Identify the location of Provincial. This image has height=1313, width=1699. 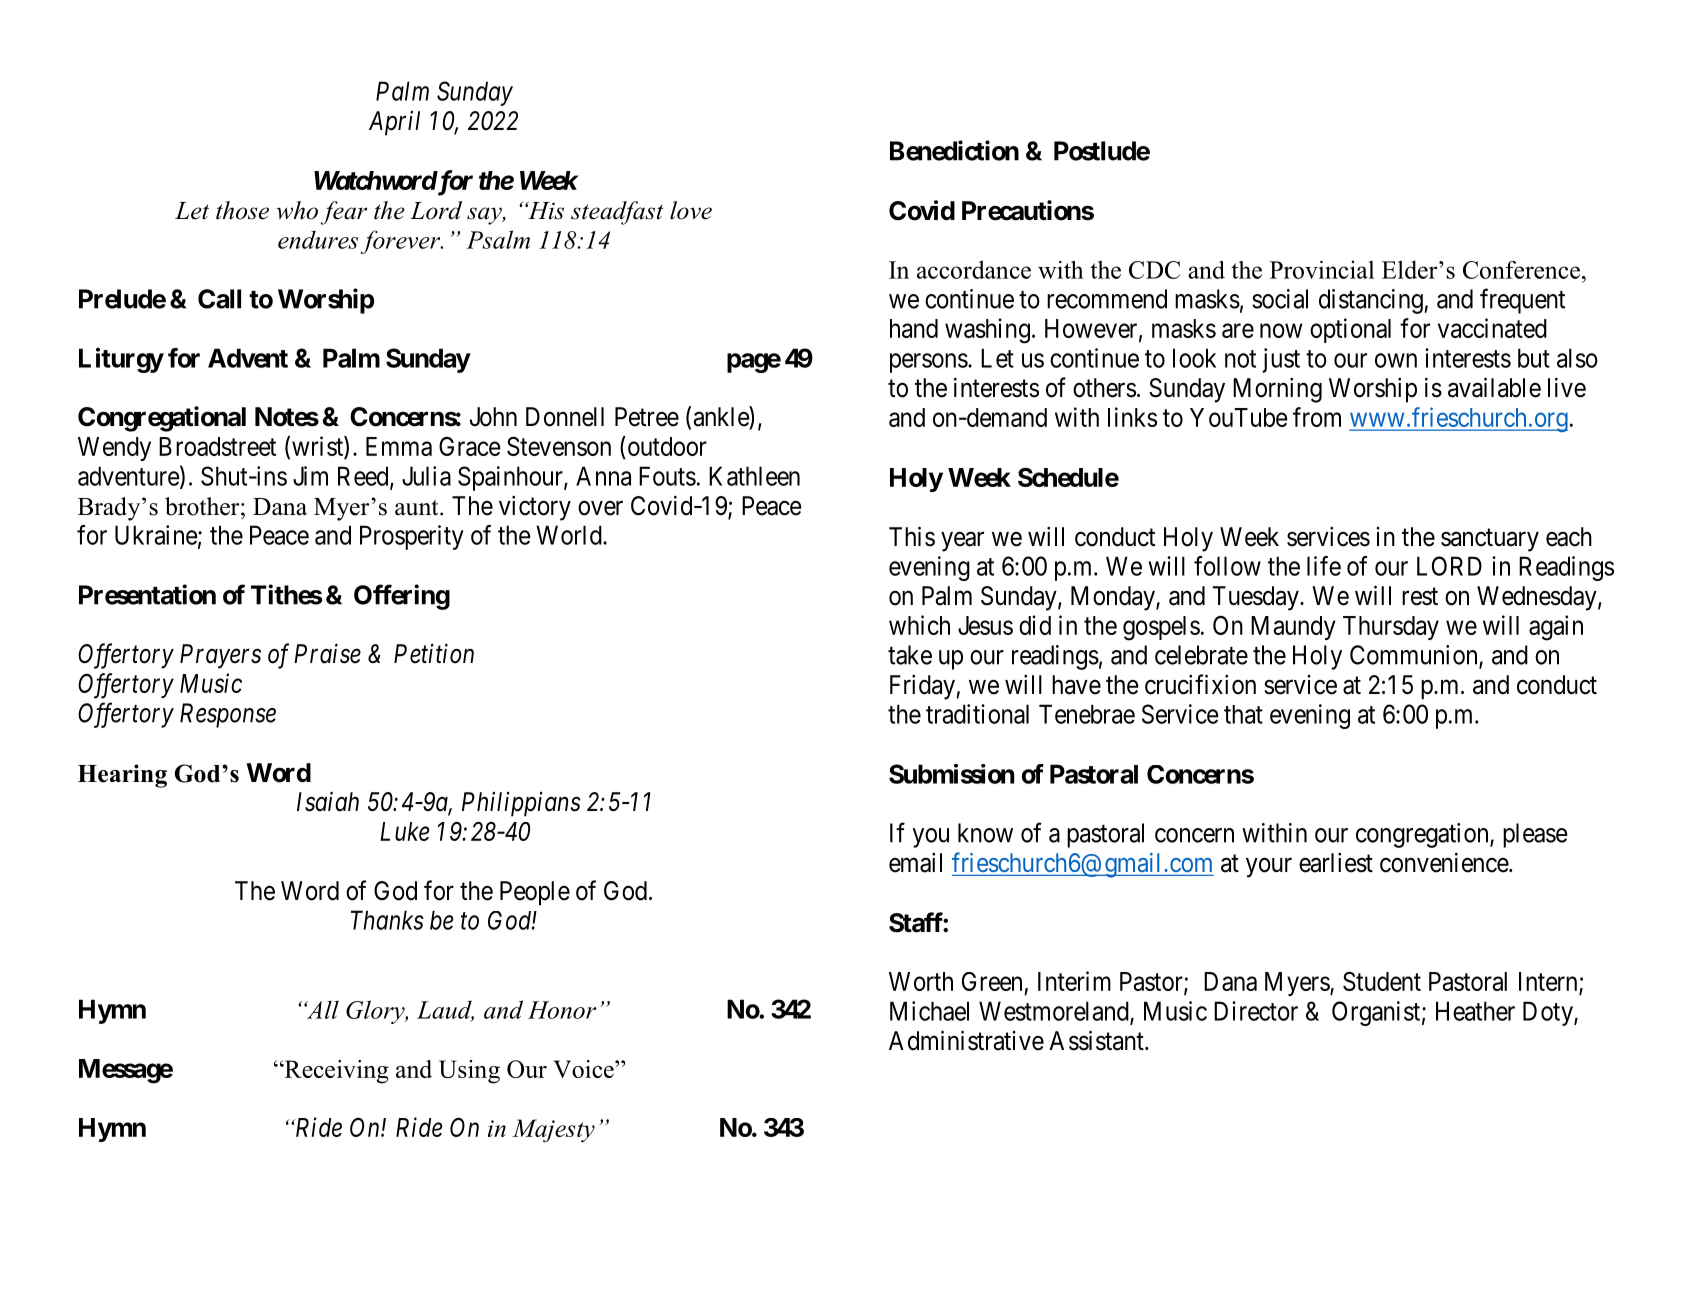
(1322, 269).
